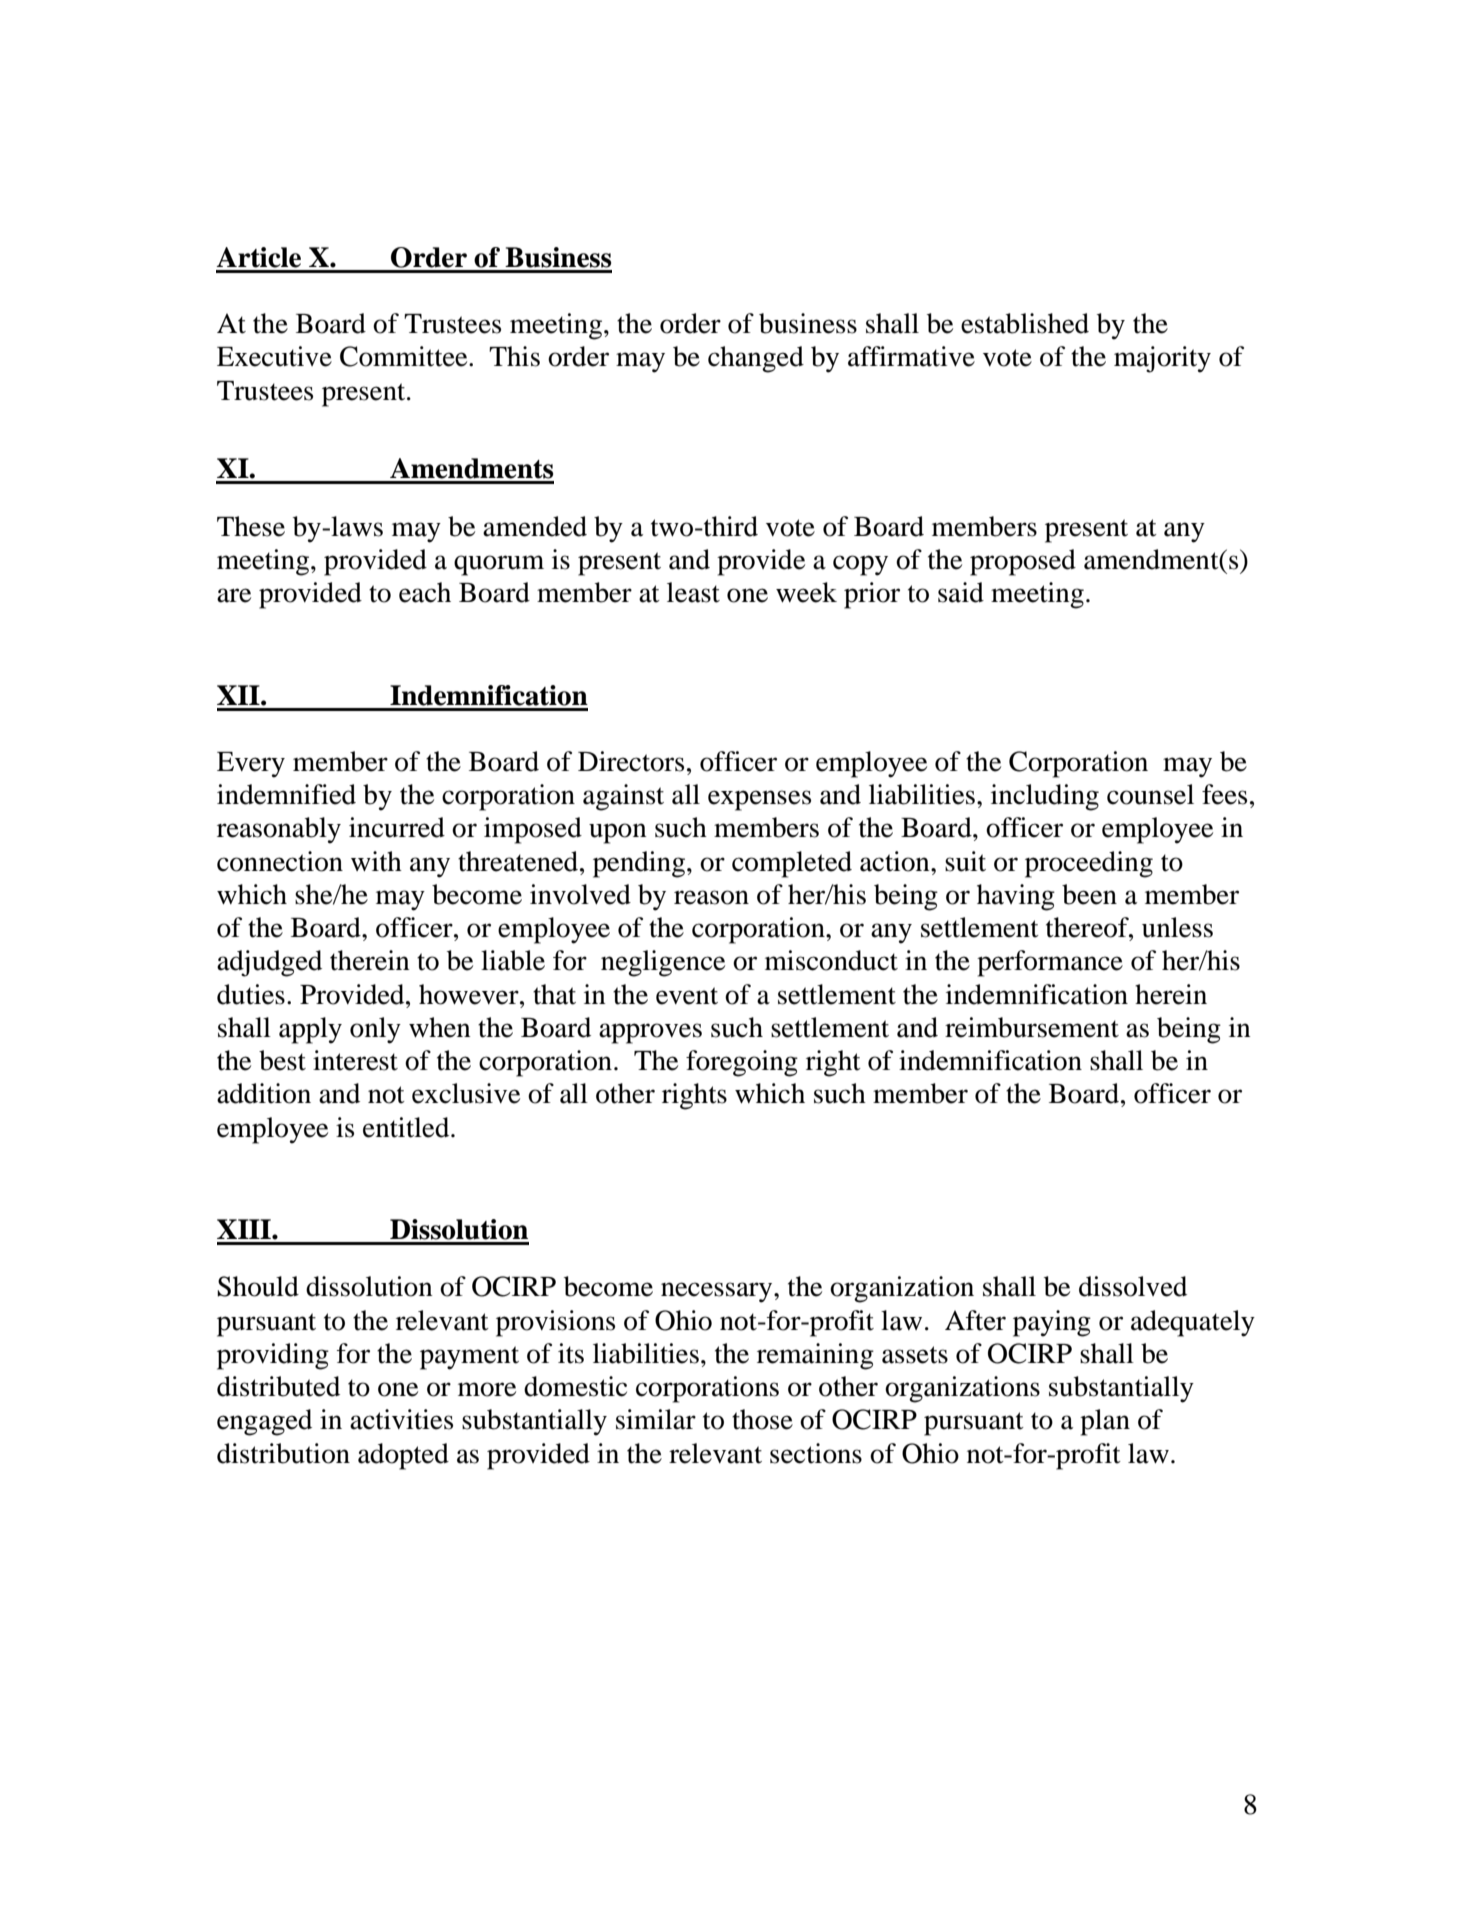 This document has width=1474, height=1907. What do you see at coordinates (756, 359) in the document?
I see `changed` at bounding box center [756, 359].
